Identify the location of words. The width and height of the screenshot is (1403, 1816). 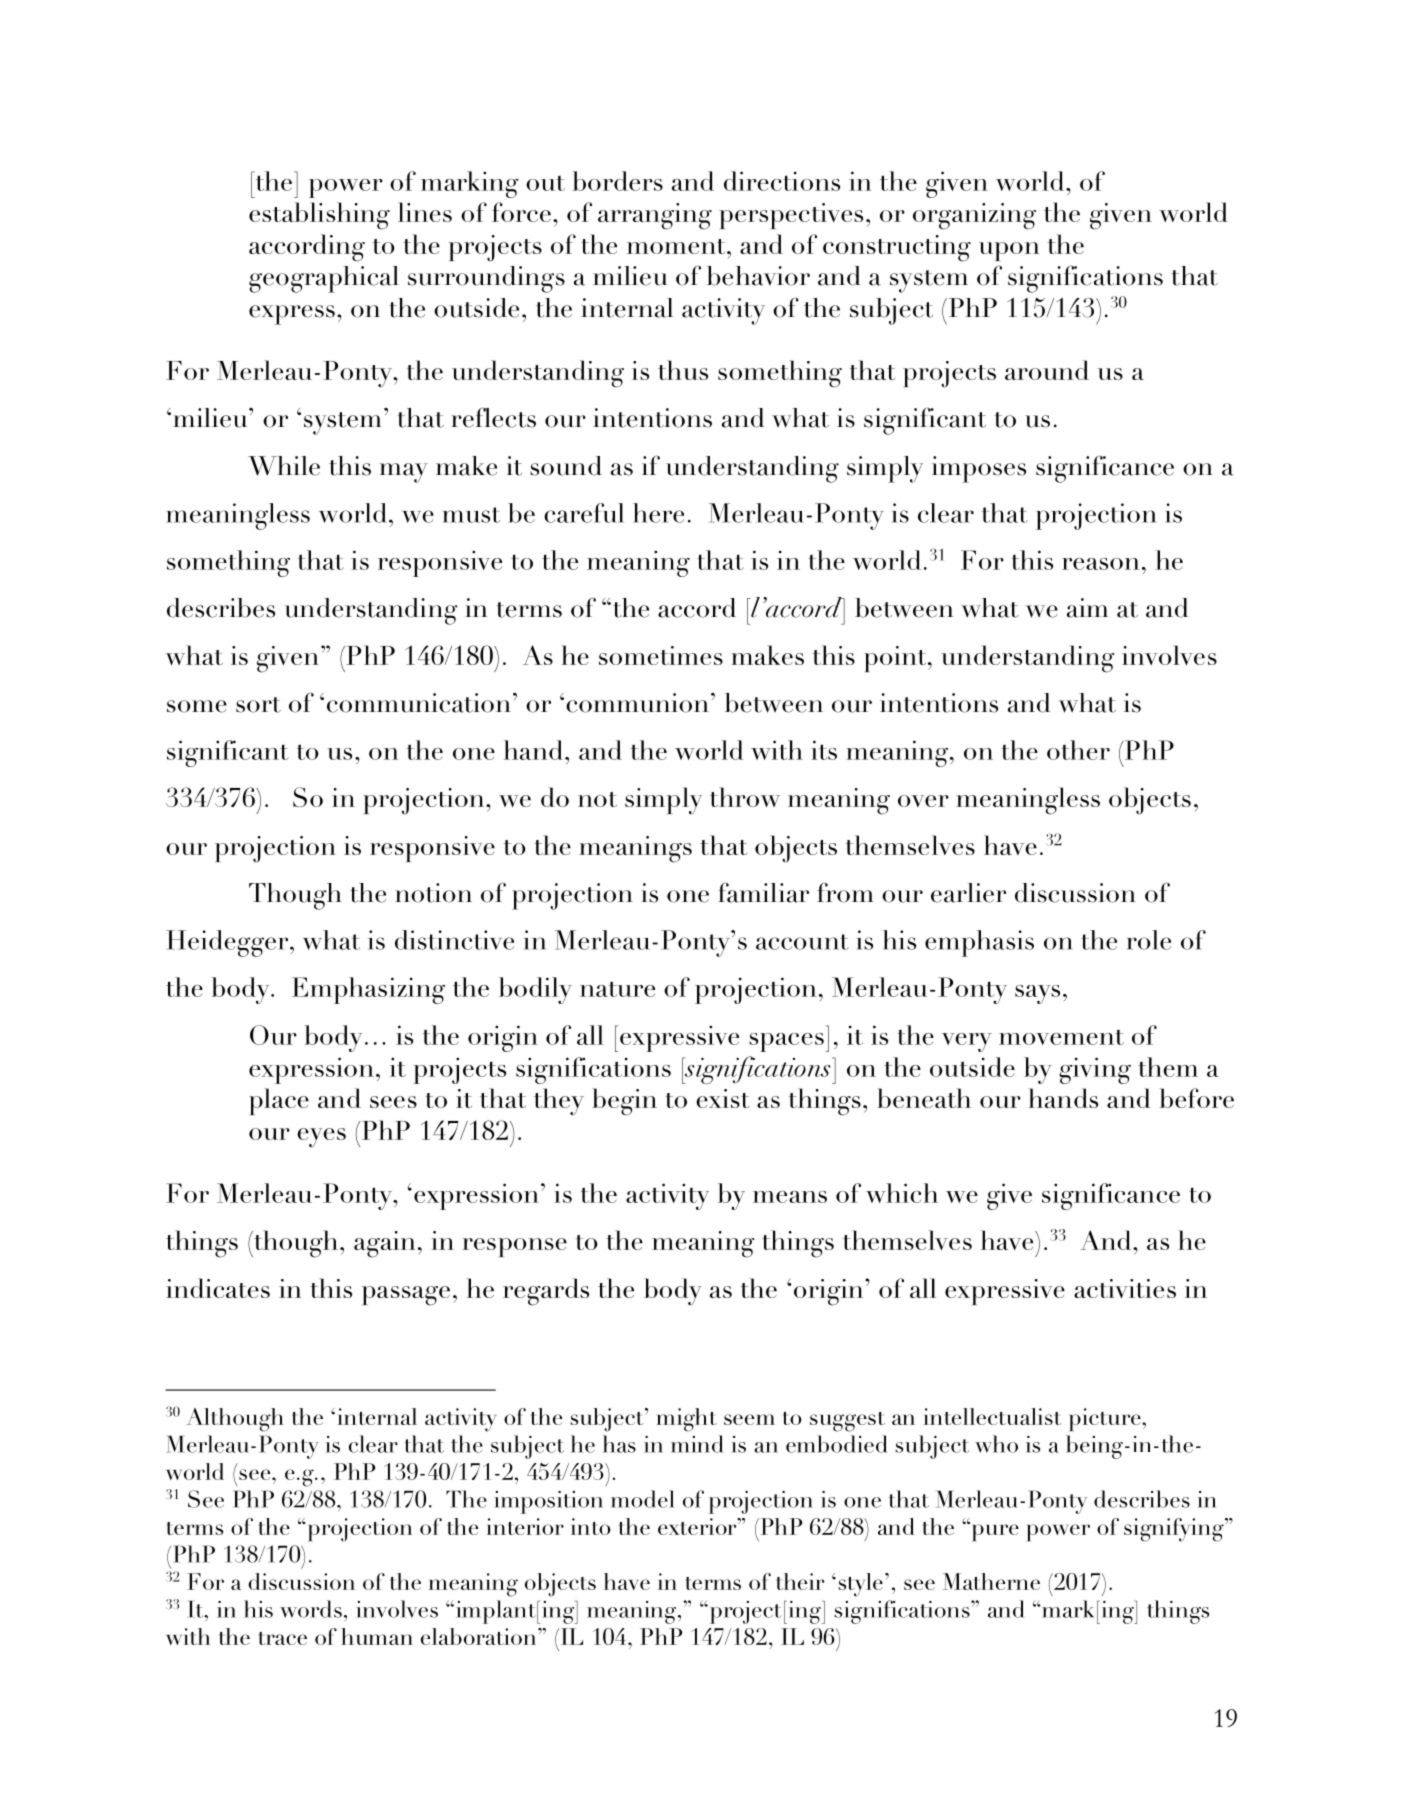
(311, 1609).
